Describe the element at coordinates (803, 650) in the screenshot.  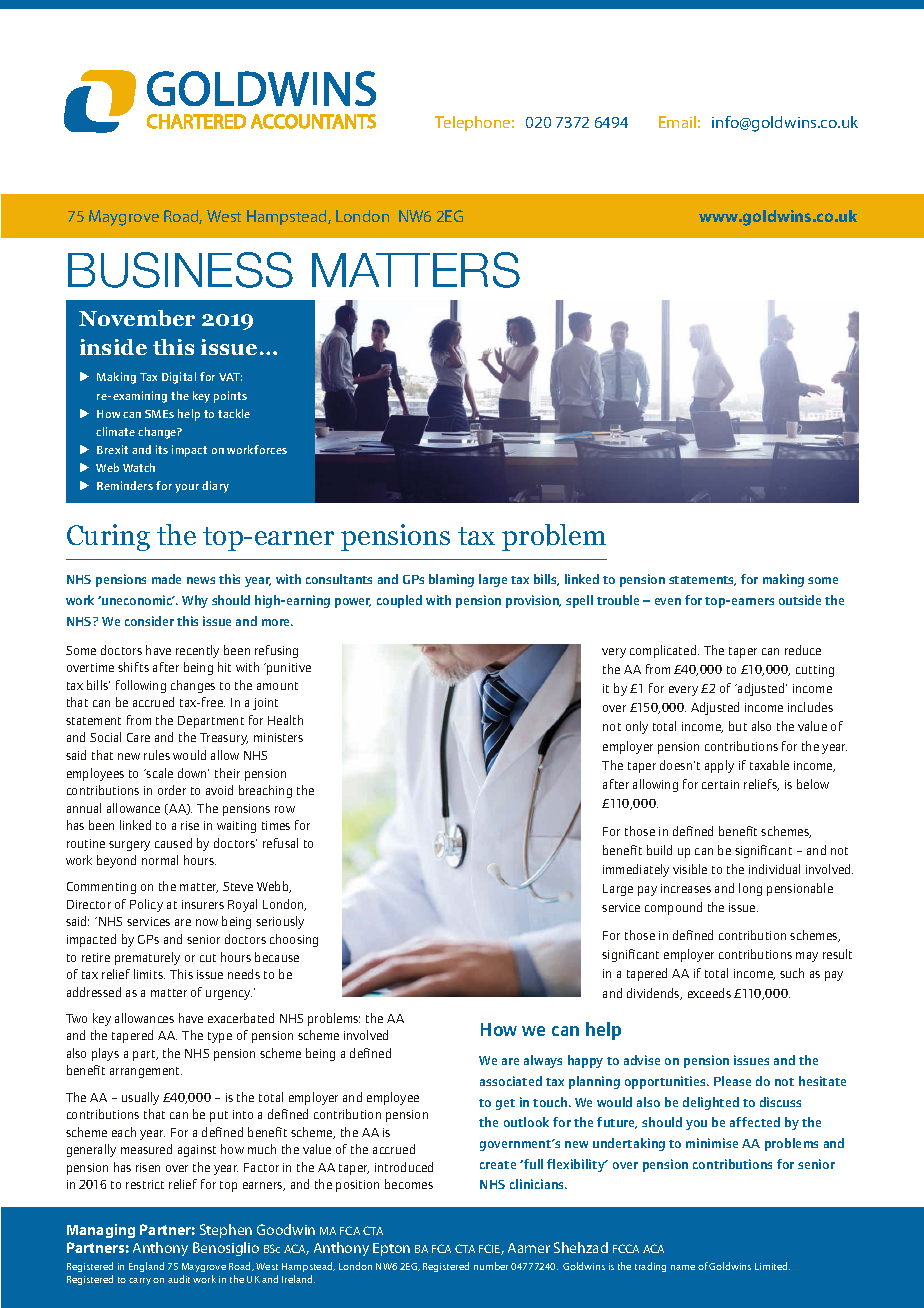
I see `reduce` at that location.
